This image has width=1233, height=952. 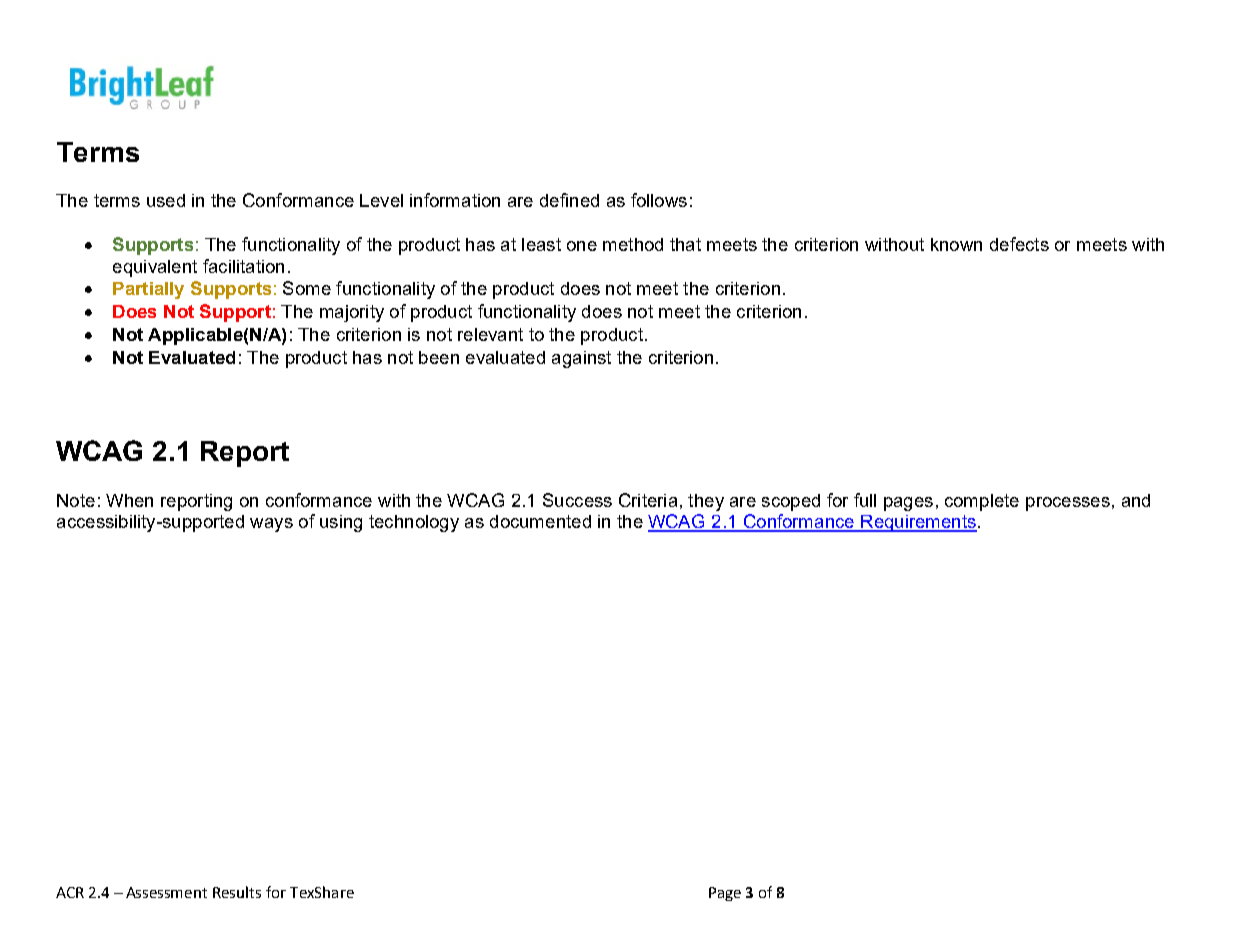 I want to click on used, so click(x=166, y=200).
